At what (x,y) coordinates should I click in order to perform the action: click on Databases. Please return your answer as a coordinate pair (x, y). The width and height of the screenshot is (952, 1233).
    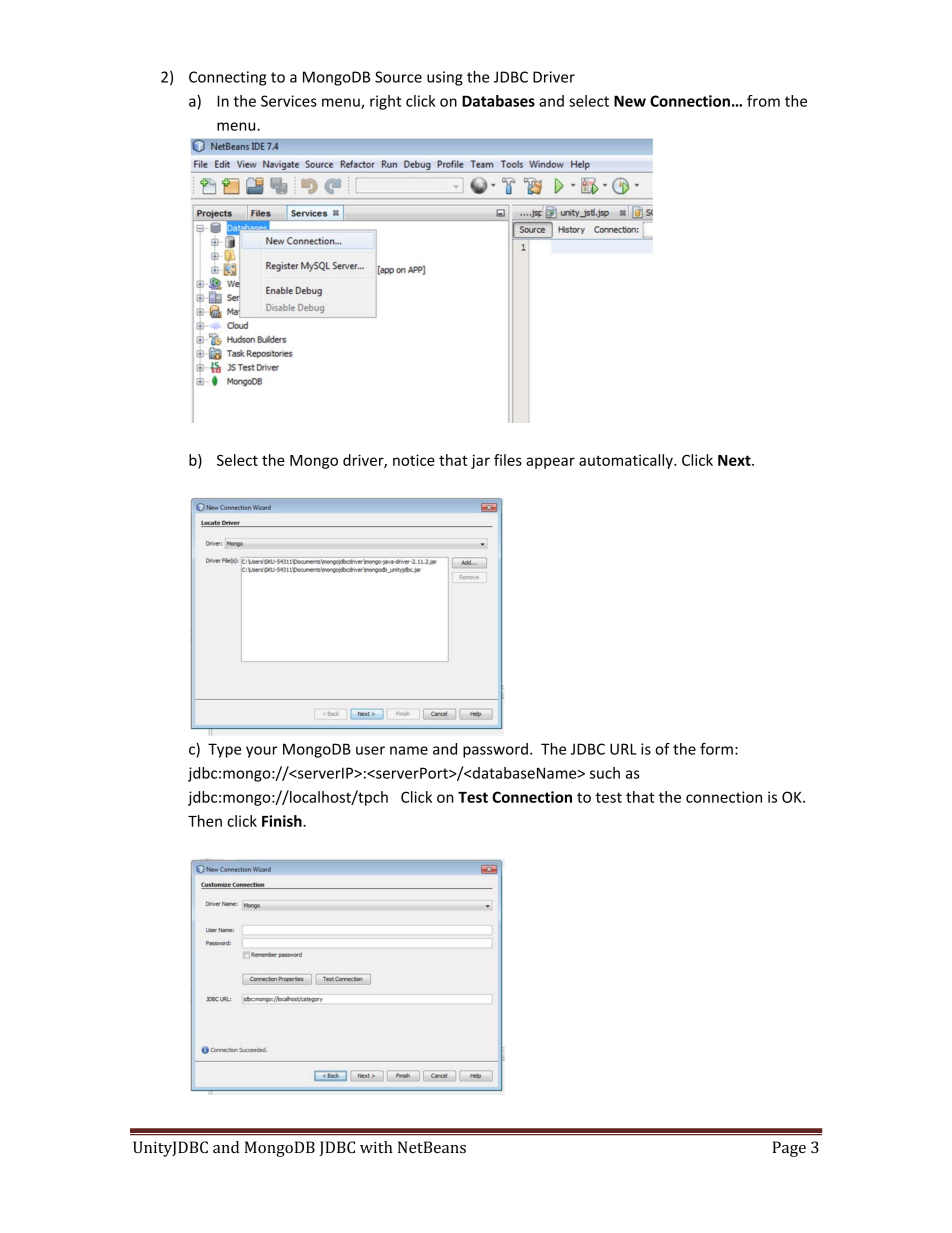
    Looking at the image, I should click on (498, 101).
